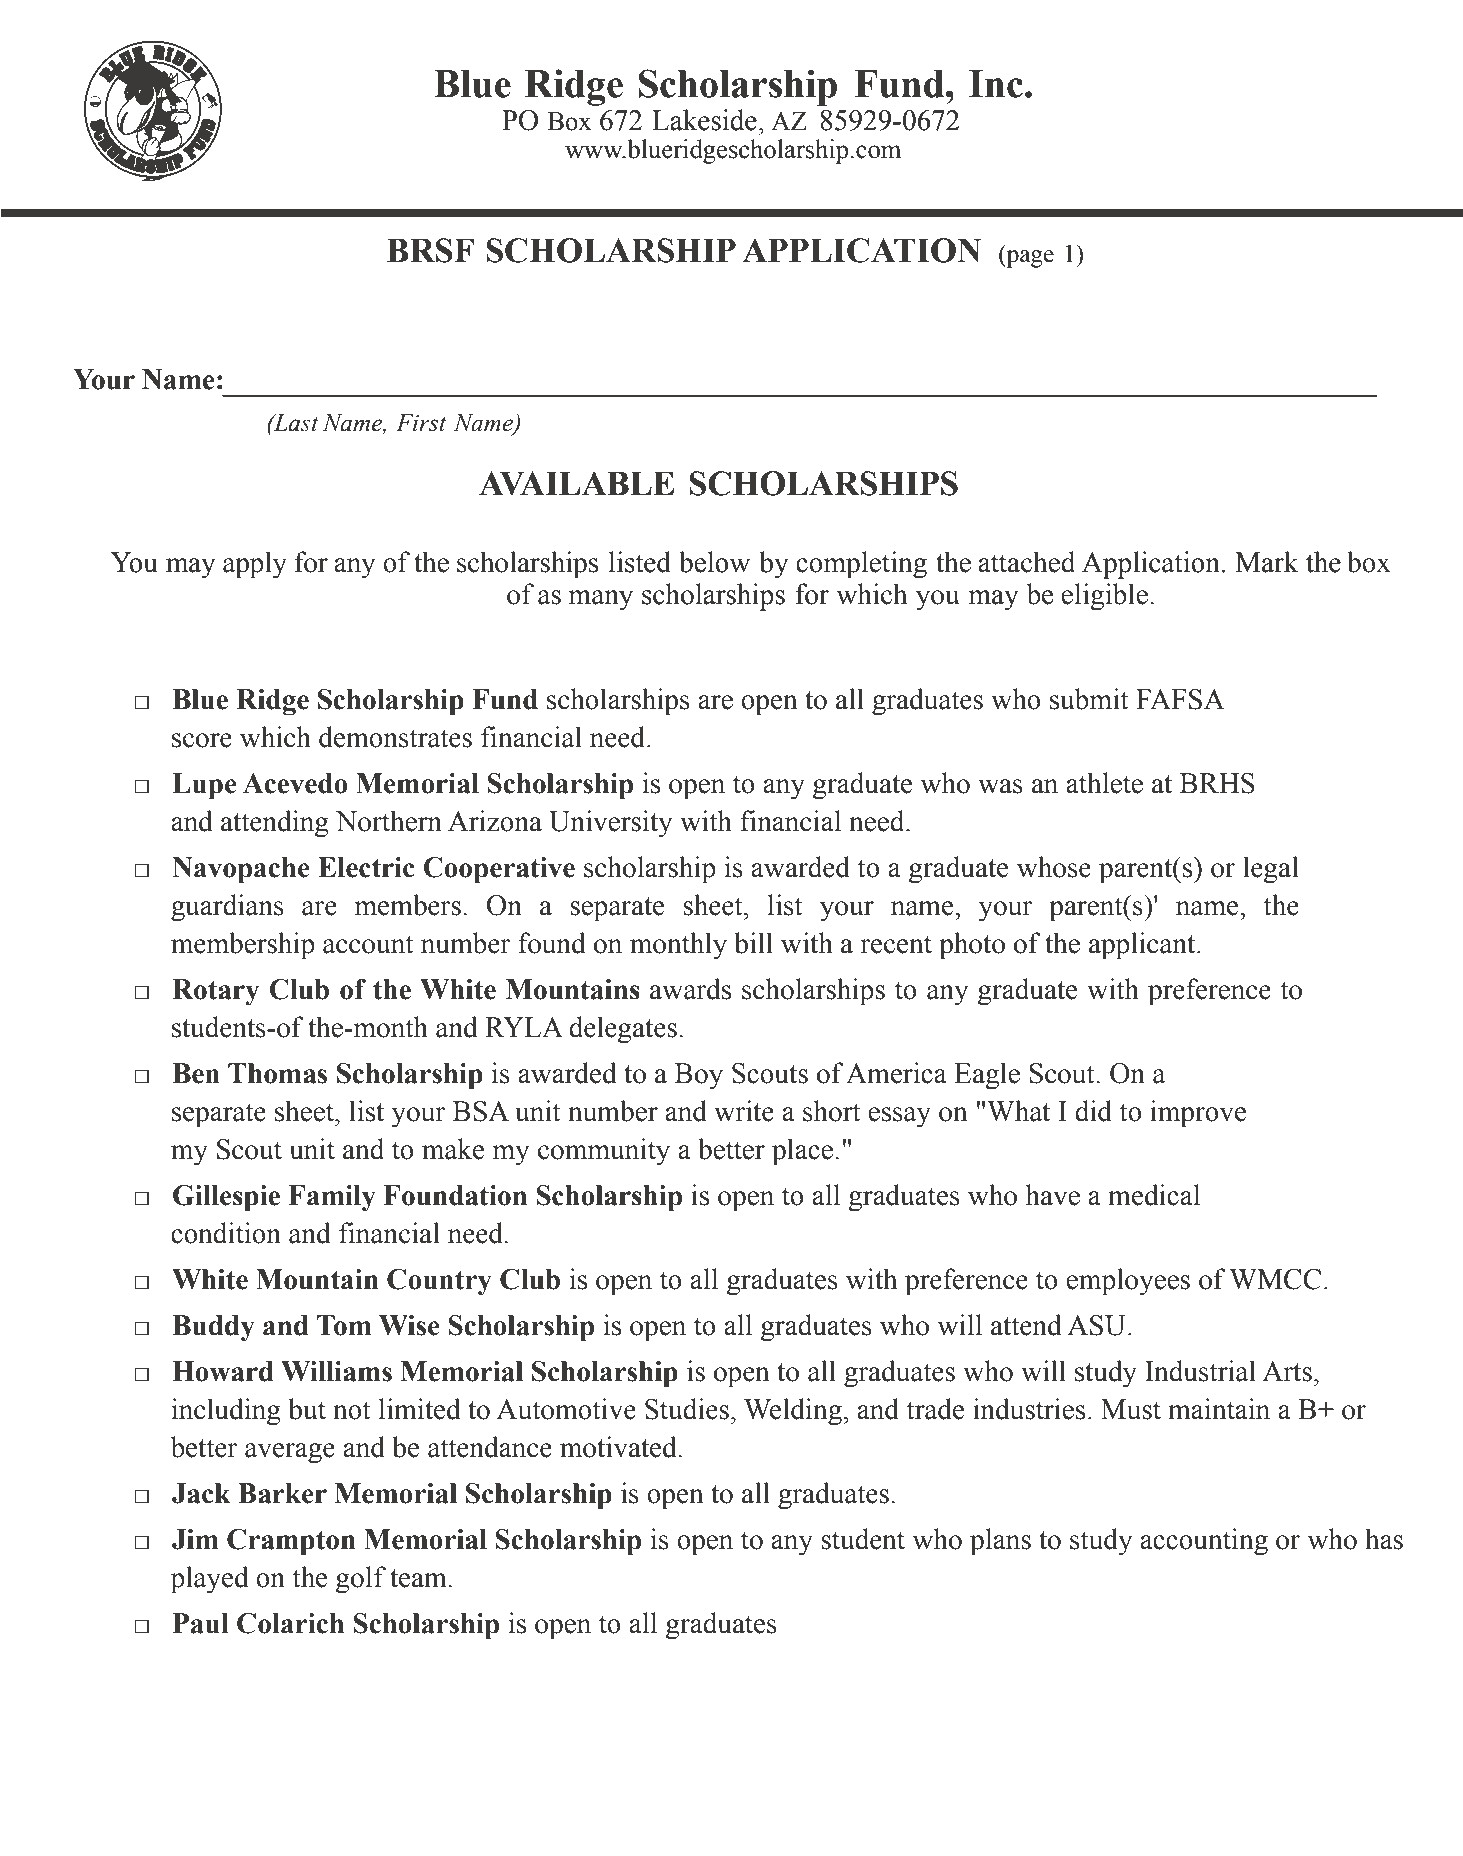 The image size is (1463, 1856). I want to click on Lakeside, so click(704, 120).
